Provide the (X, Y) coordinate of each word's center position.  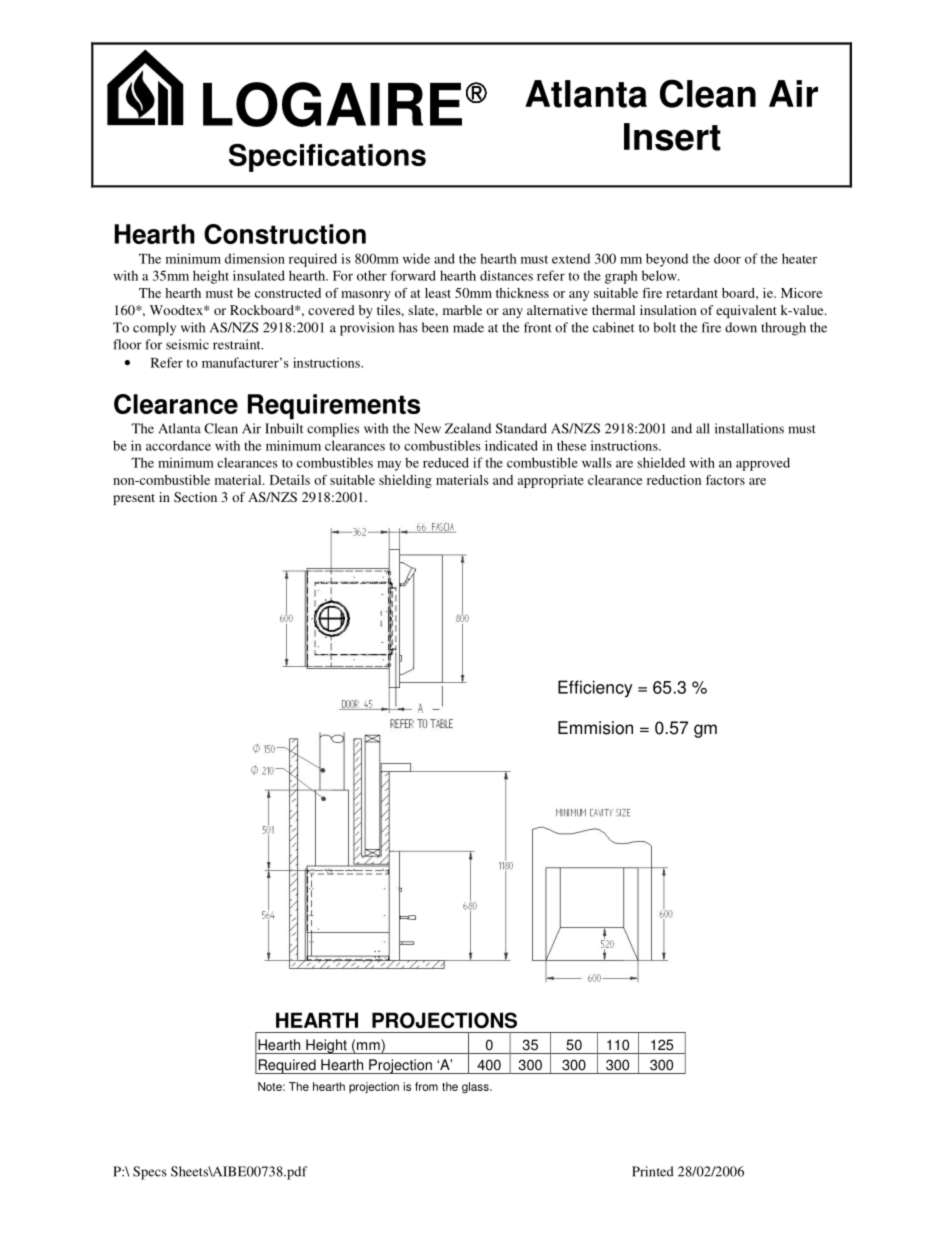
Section (195, 497)
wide (416, 258)
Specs (150, 1173)
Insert (672, 137)
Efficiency (595, 689)
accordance (178, 446)
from (426, 1086)
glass (476, 1088)
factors (725, 480)
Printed (653, 1171)
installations (749, 428)
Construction (285, 234)
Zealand (468, 428)
